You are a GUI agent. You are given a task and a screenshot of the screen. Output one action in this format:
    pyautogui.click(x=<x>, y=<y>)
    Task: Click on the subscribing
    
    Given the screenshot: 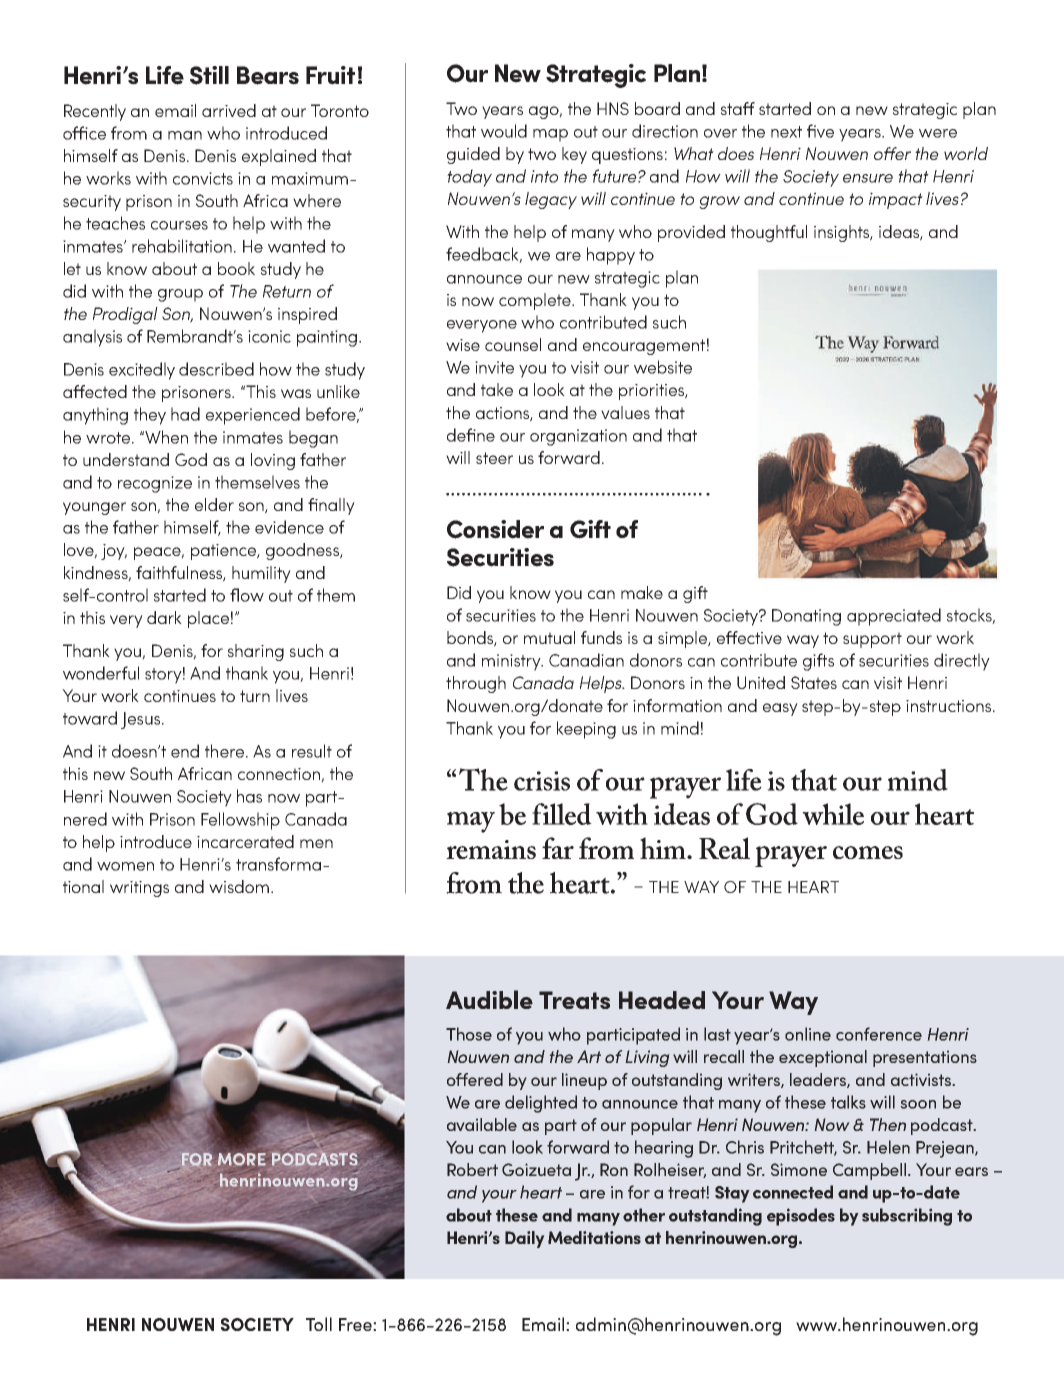 What is the action you would take?
    pyautogui.click(x=907, y=1217)
